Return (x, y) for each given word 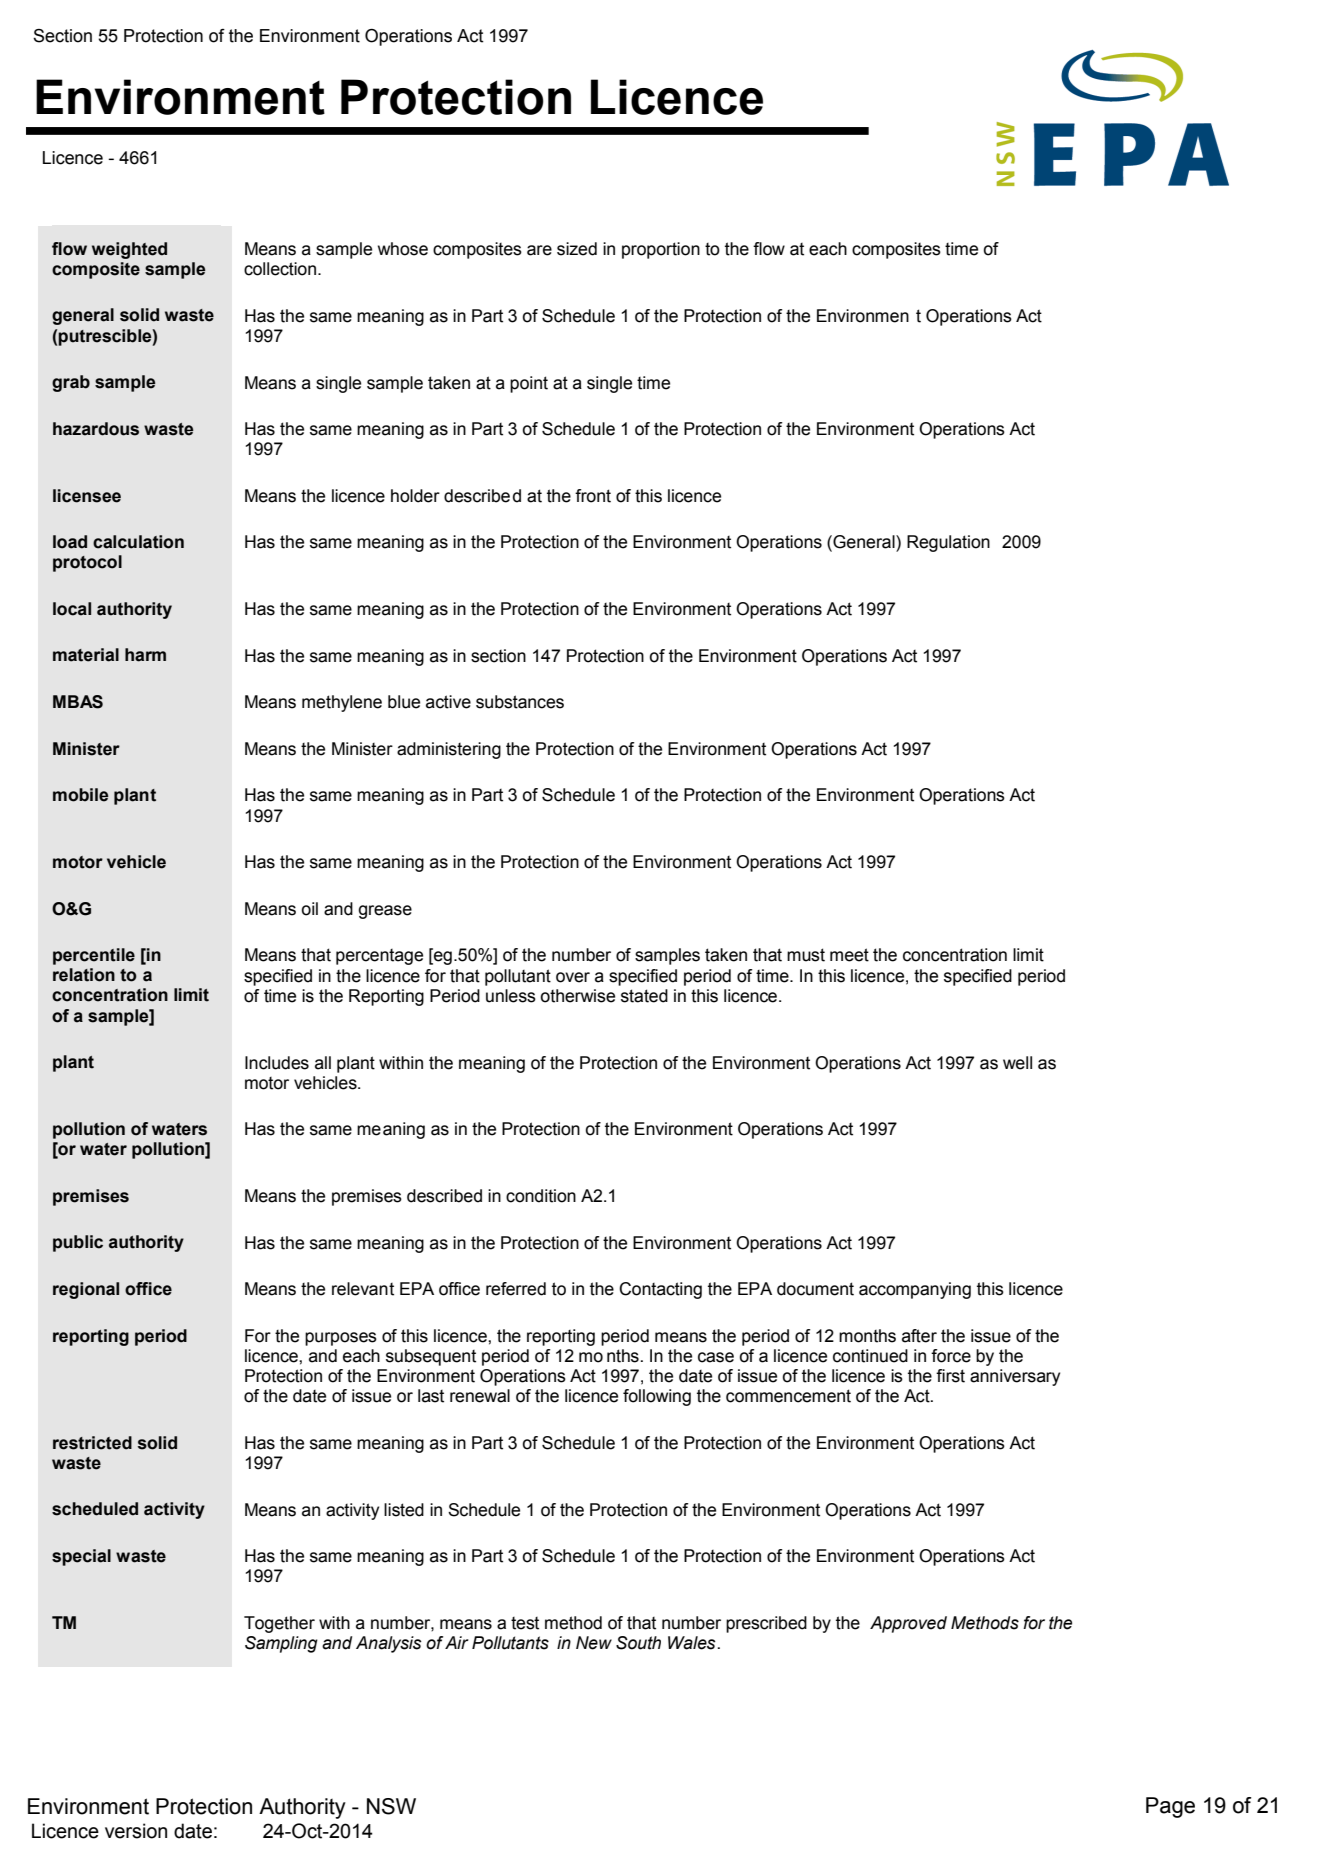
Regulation (948, 543)
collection (281, 269)
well (1017, 1063)
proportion (661, 250)
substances (520, 702)
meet (849, 955)
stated (644, 996)
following (657, 1397)
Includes (277, 1063)
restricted (92, 1443)
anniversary (1015, 1377)
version (136, 1831)
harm (145, 655)
